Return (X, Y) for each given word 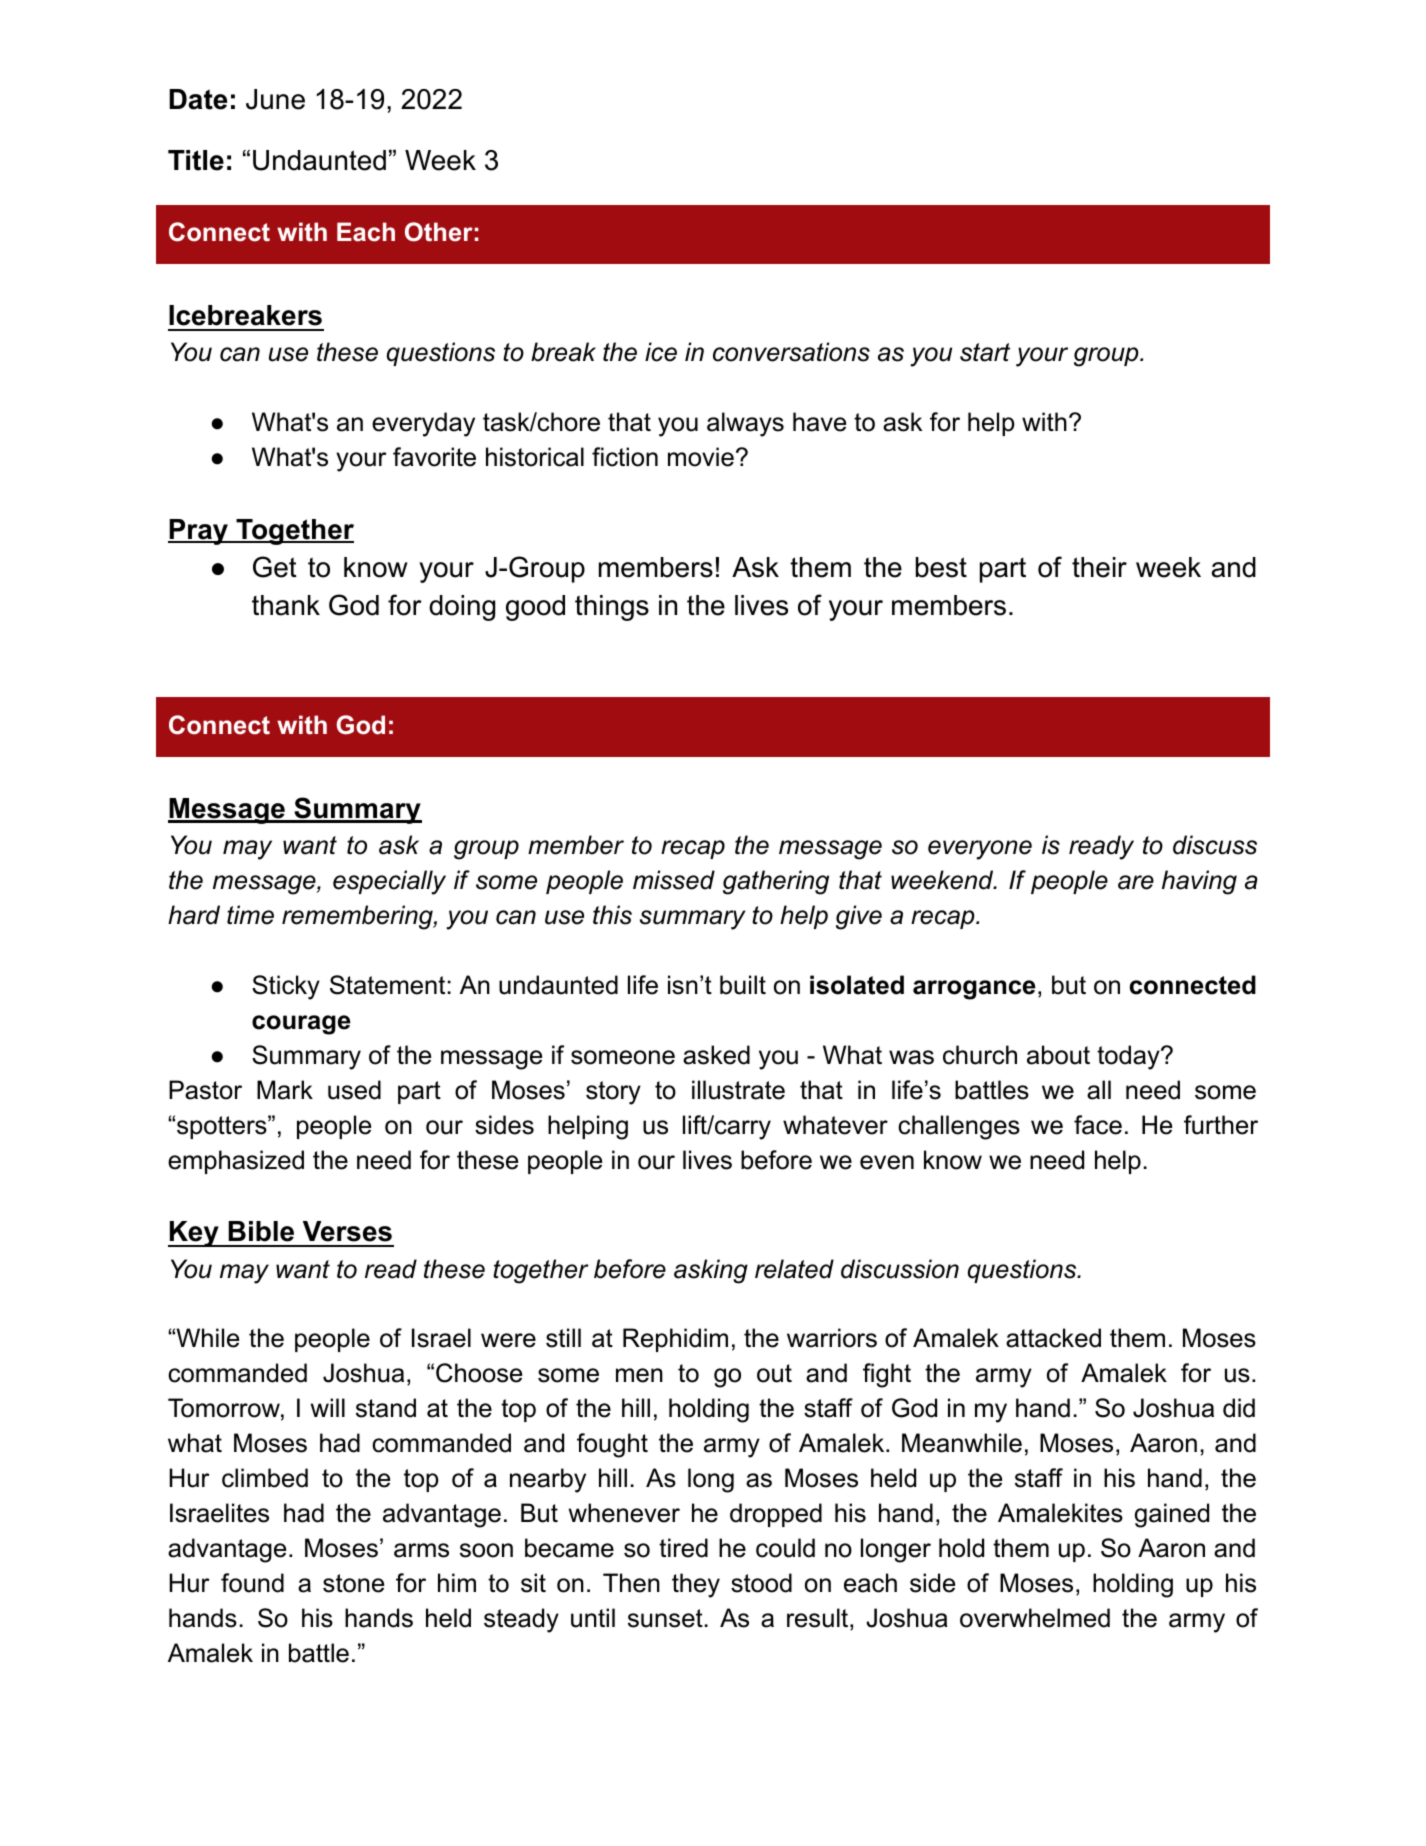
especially (389, 882)
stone (353, 1583)
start (985, 352)
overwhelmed (1035, 1618)
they (696, 1585)
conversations (791, 352)
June (275, 99)
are (1136, 882)
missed (674, 880)
